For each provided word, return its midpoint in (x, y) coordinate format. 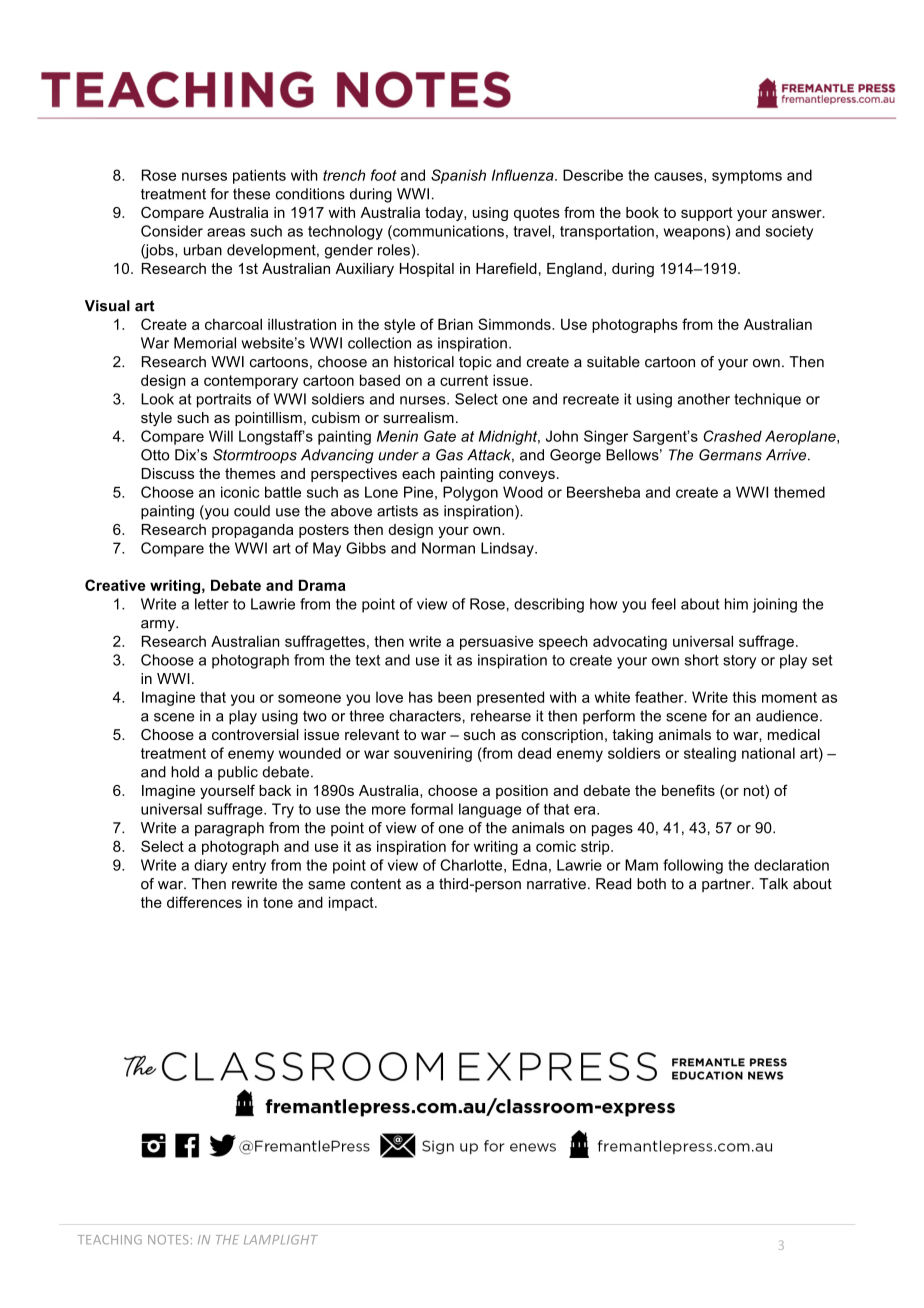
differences (204, 902)
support (707, 214)
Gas (449, 455)
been (454, 697)
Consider (172, 231)
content (376, 884)
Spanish (458, 176)
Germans (730, 455)
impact (352, 903)
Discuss (167, 473)
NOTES (168, 1240)
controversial (255, 734)
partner (727, 885)
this (744, 697)
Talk (773, 884)
